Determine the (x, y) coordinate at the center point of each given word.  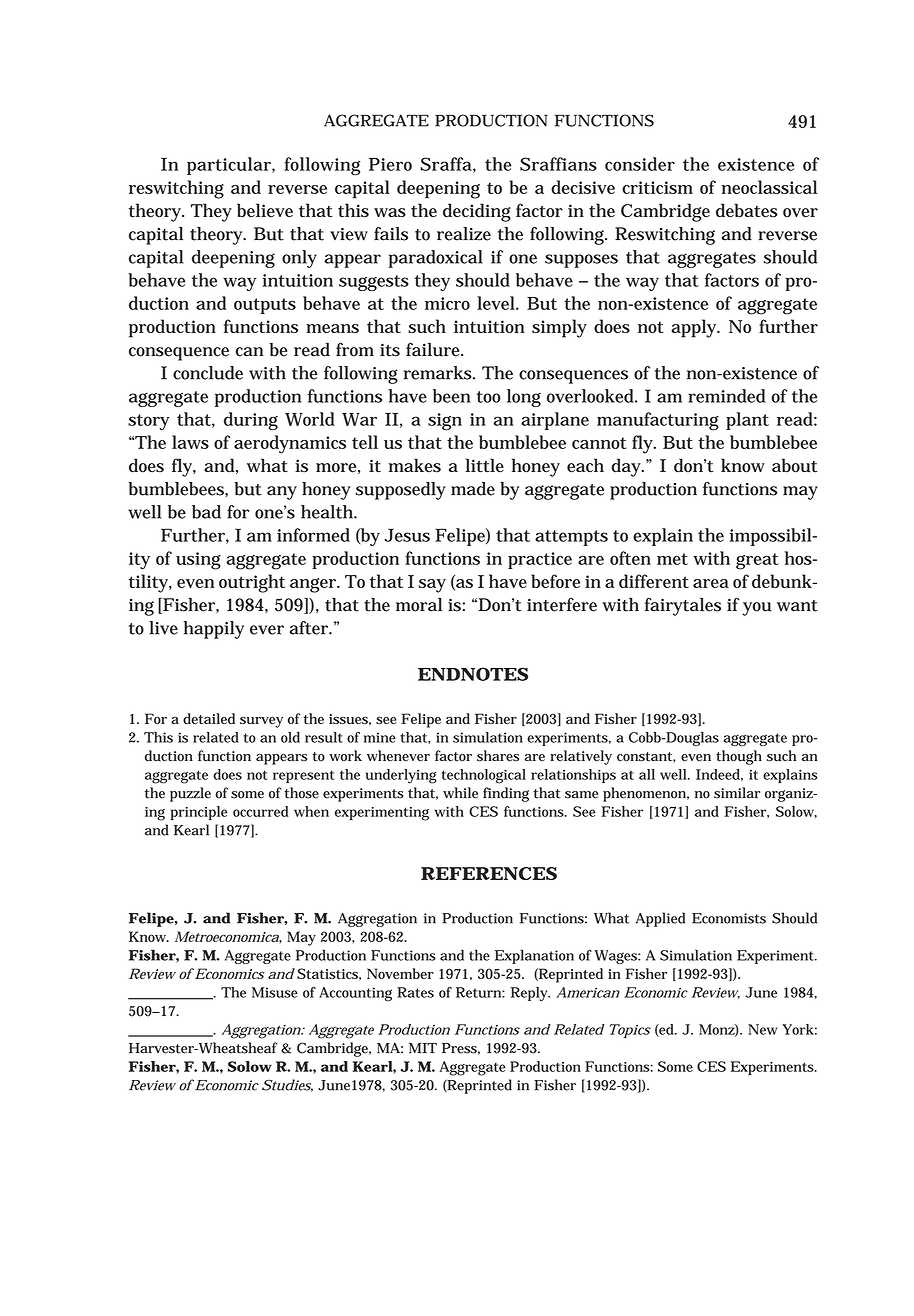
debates (747, 210)
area (711, 583)
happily (213, 630)
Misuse (275, 992)
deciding (477, 212)
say (432, 586)
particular (230, 166)
